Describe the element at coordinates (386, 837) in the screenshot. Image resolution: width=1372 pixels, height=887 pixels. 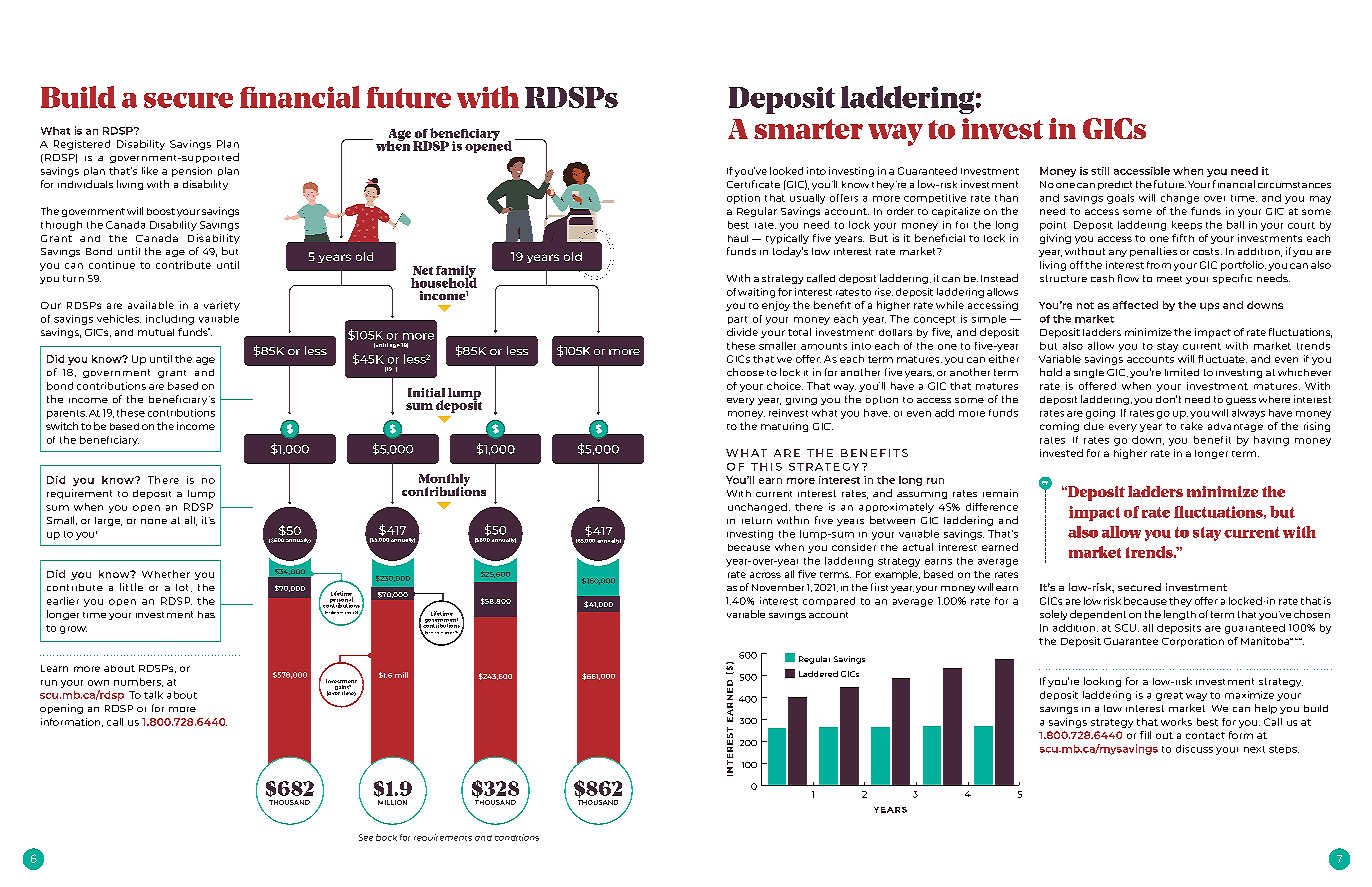
I see `back` at that location.
